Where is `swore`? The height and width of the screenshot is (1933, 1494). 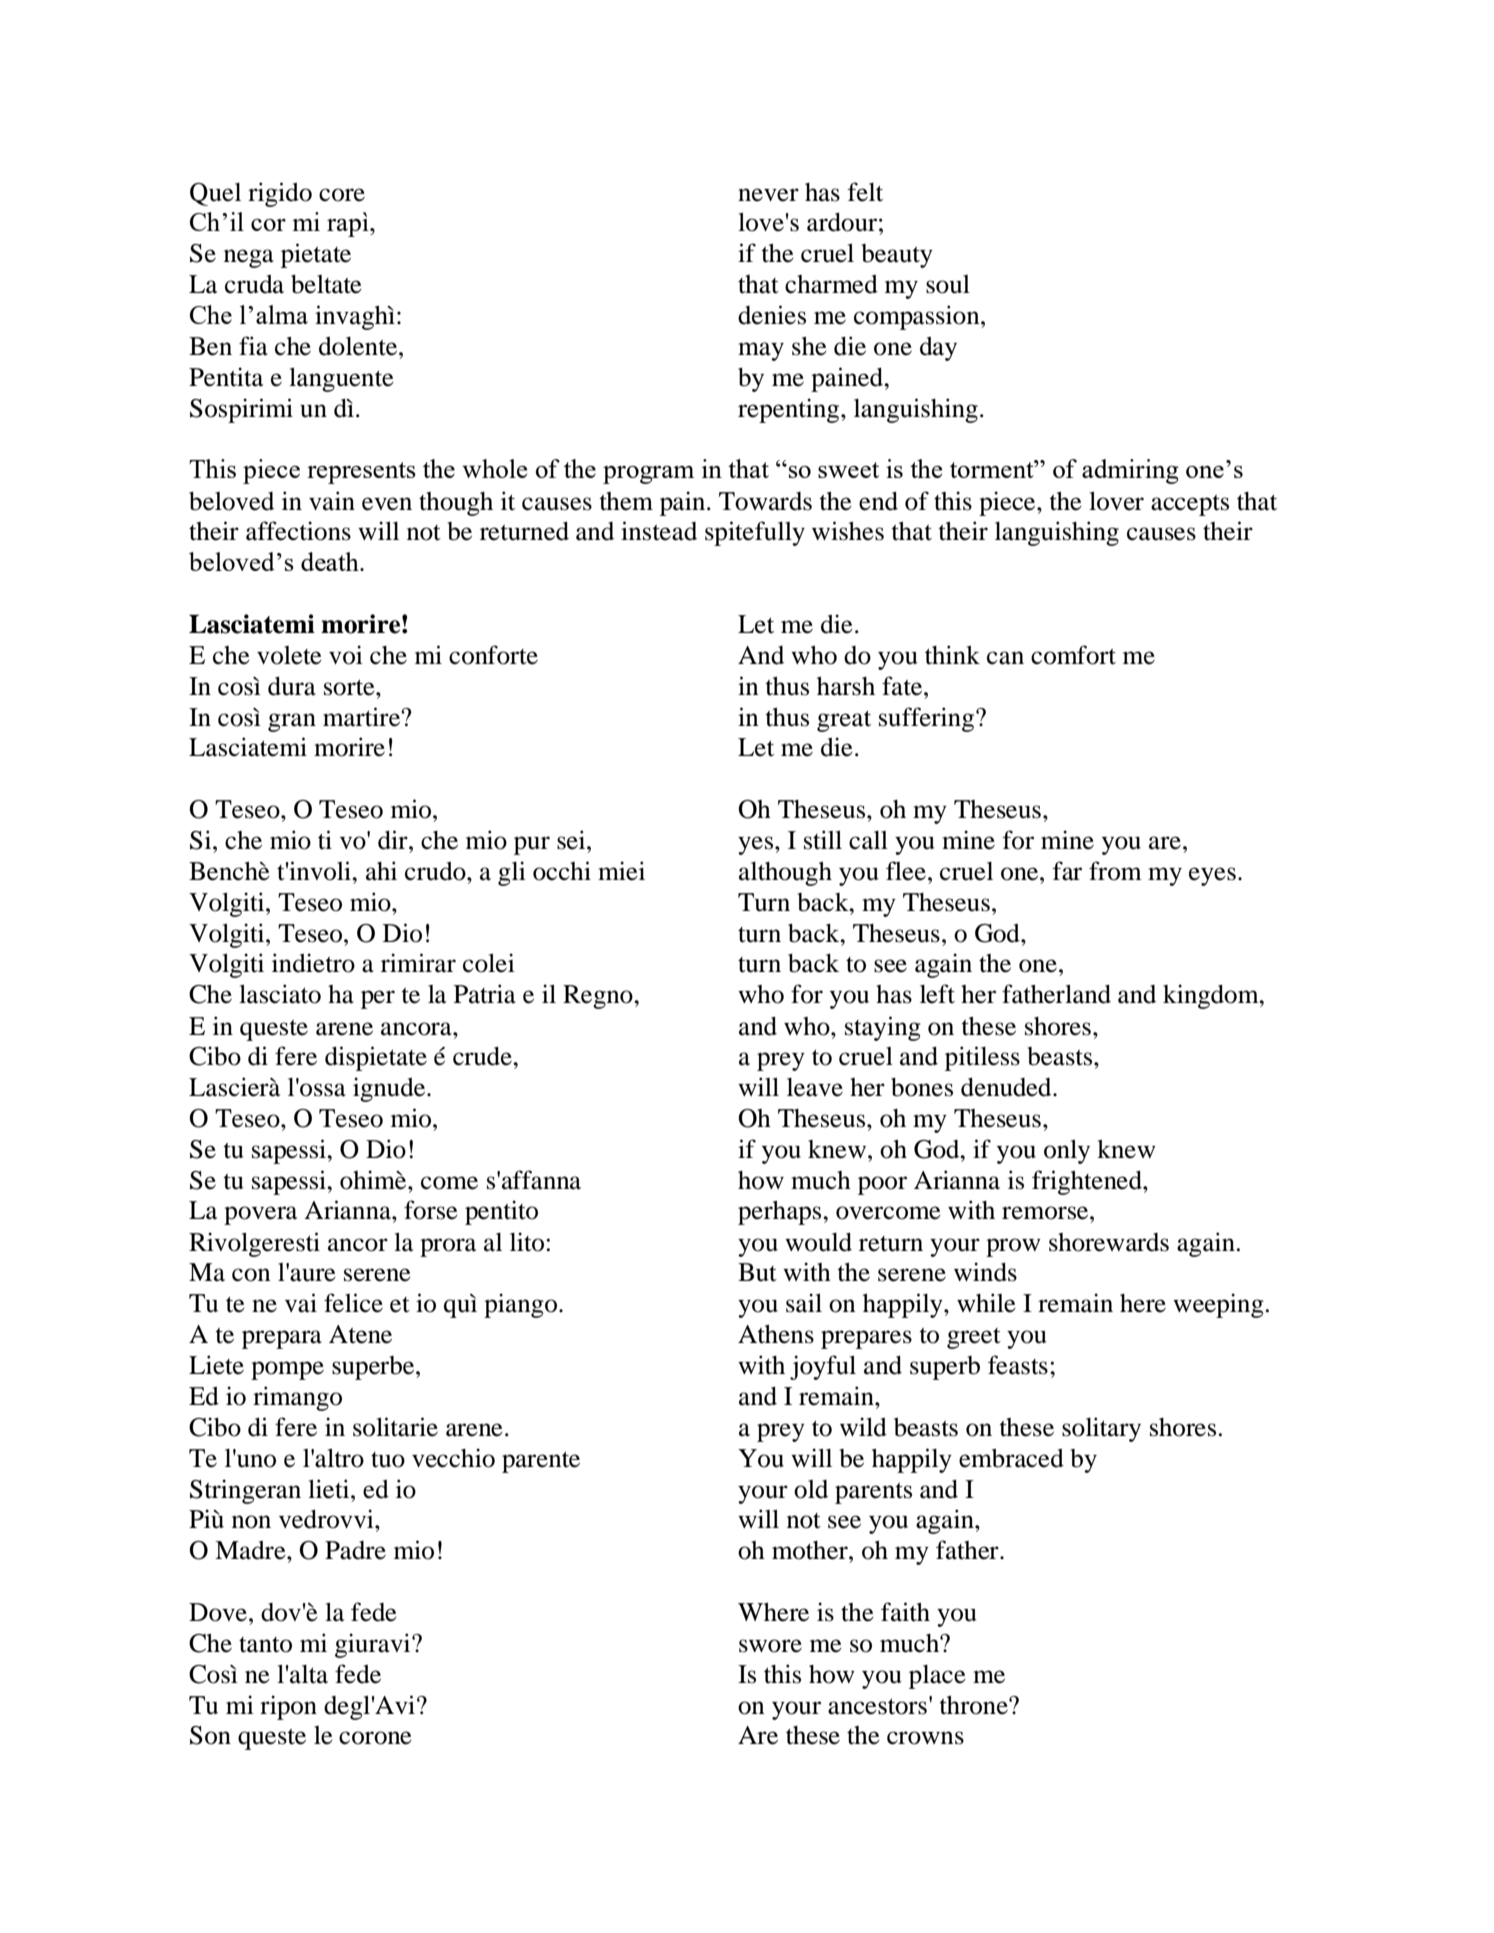 swore is located at coordinates (770, 1646).
